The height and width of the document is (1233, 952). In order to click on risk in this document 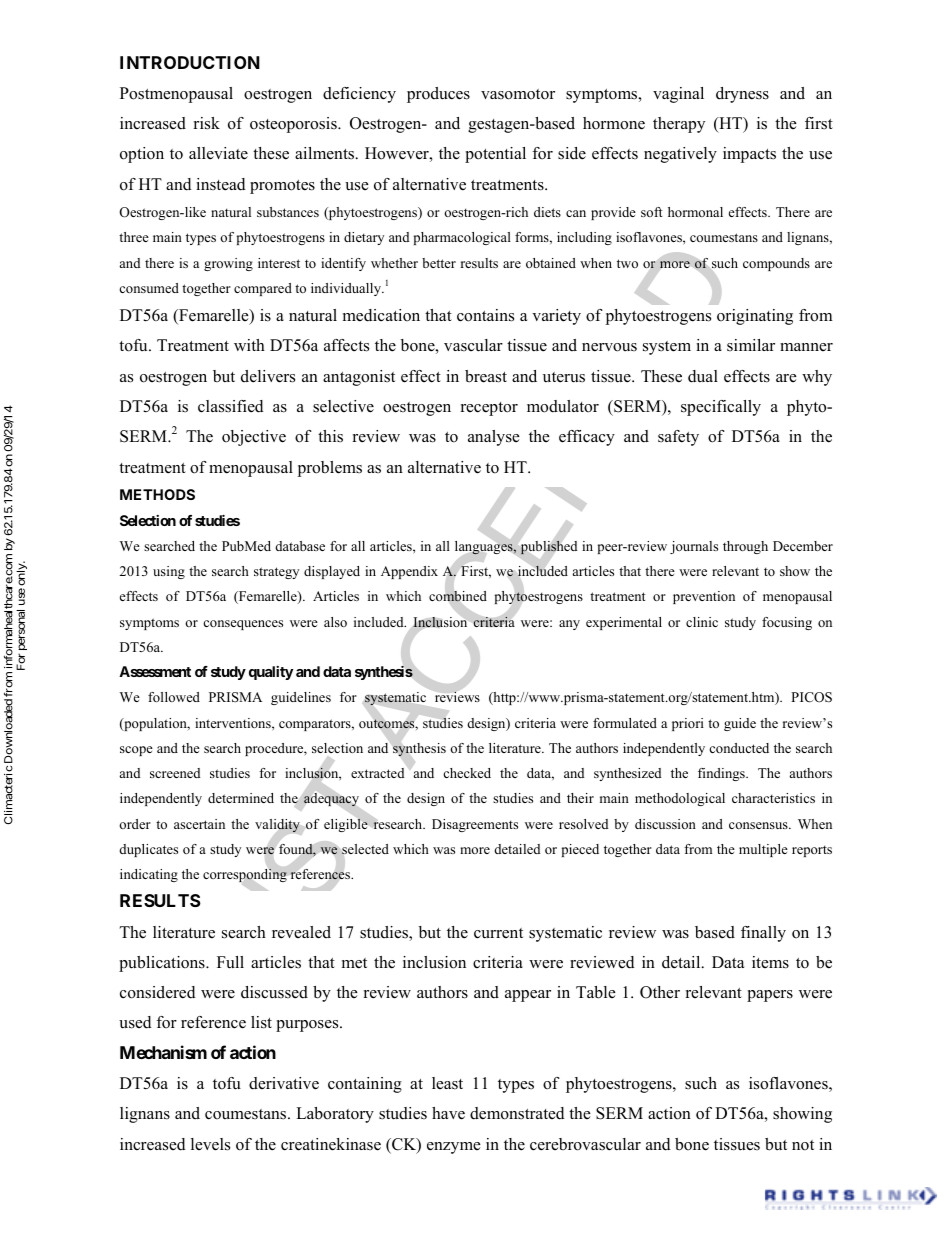, I will do `click(207, 123)`.
